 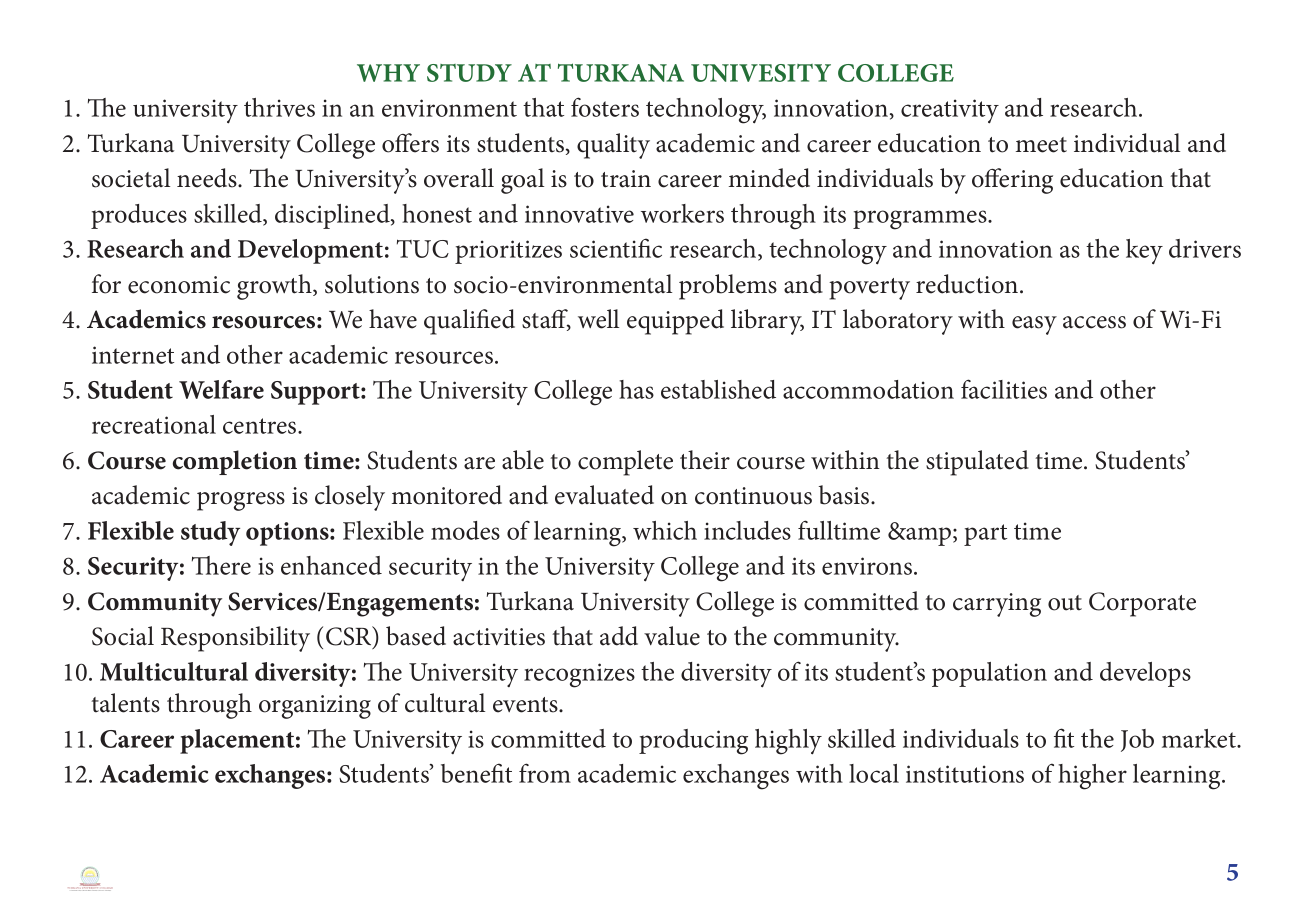 What do you see at coordinates (315, 707) in the screenshot?
I see `organizing` at bounding box center [315, 707].
